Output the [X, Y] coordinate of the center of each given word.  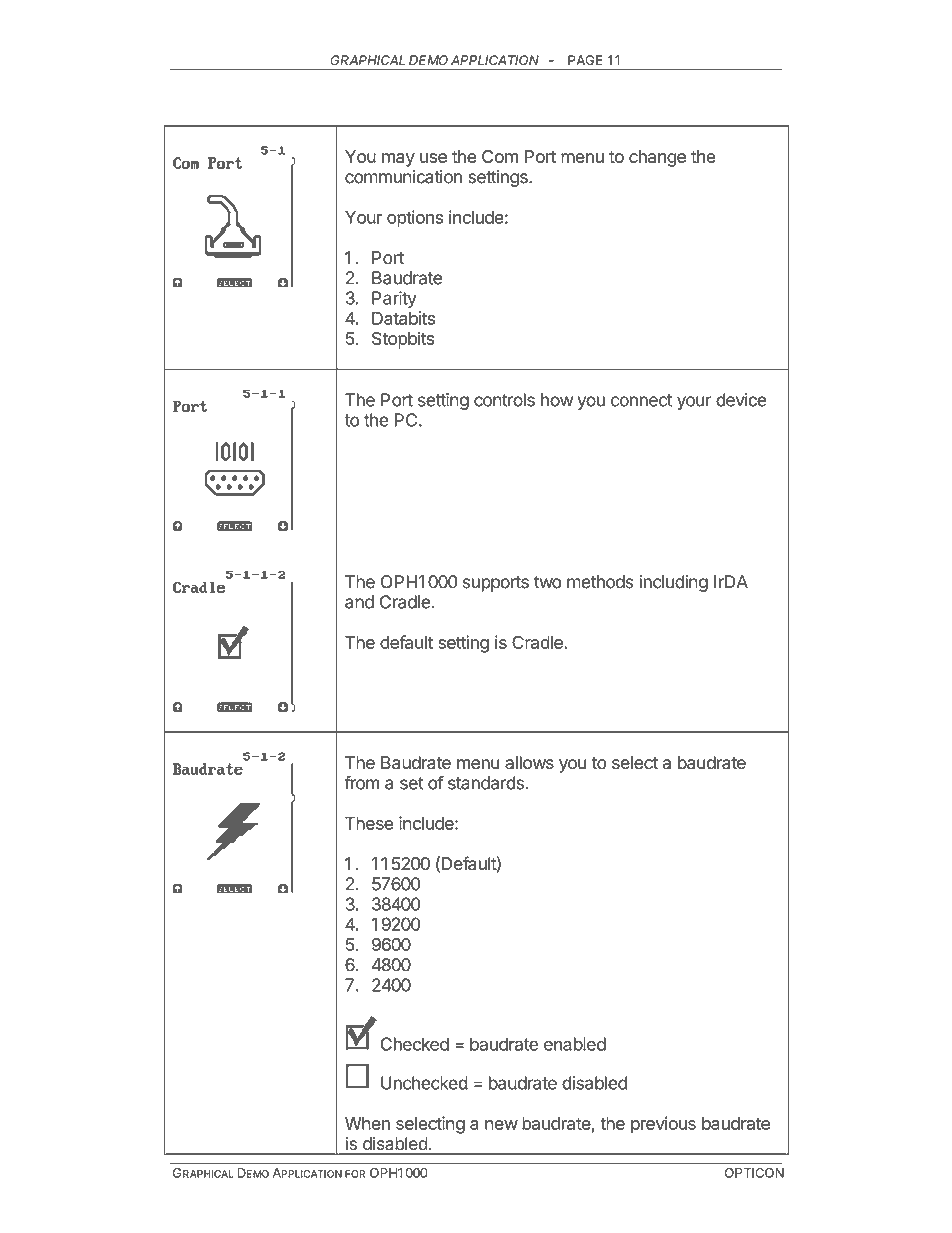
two [548, 582]
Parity [394, 299]
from [361, 783]
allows [529, 763]
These [369, 823]
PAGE [585, 60]
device [741, 400]
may [398, 160]
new [501, 1125]
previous [663, 1125]
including [673, 583]
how [557, 400]
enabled [575, 1044]
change [657, 158]
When [367, 1123]
